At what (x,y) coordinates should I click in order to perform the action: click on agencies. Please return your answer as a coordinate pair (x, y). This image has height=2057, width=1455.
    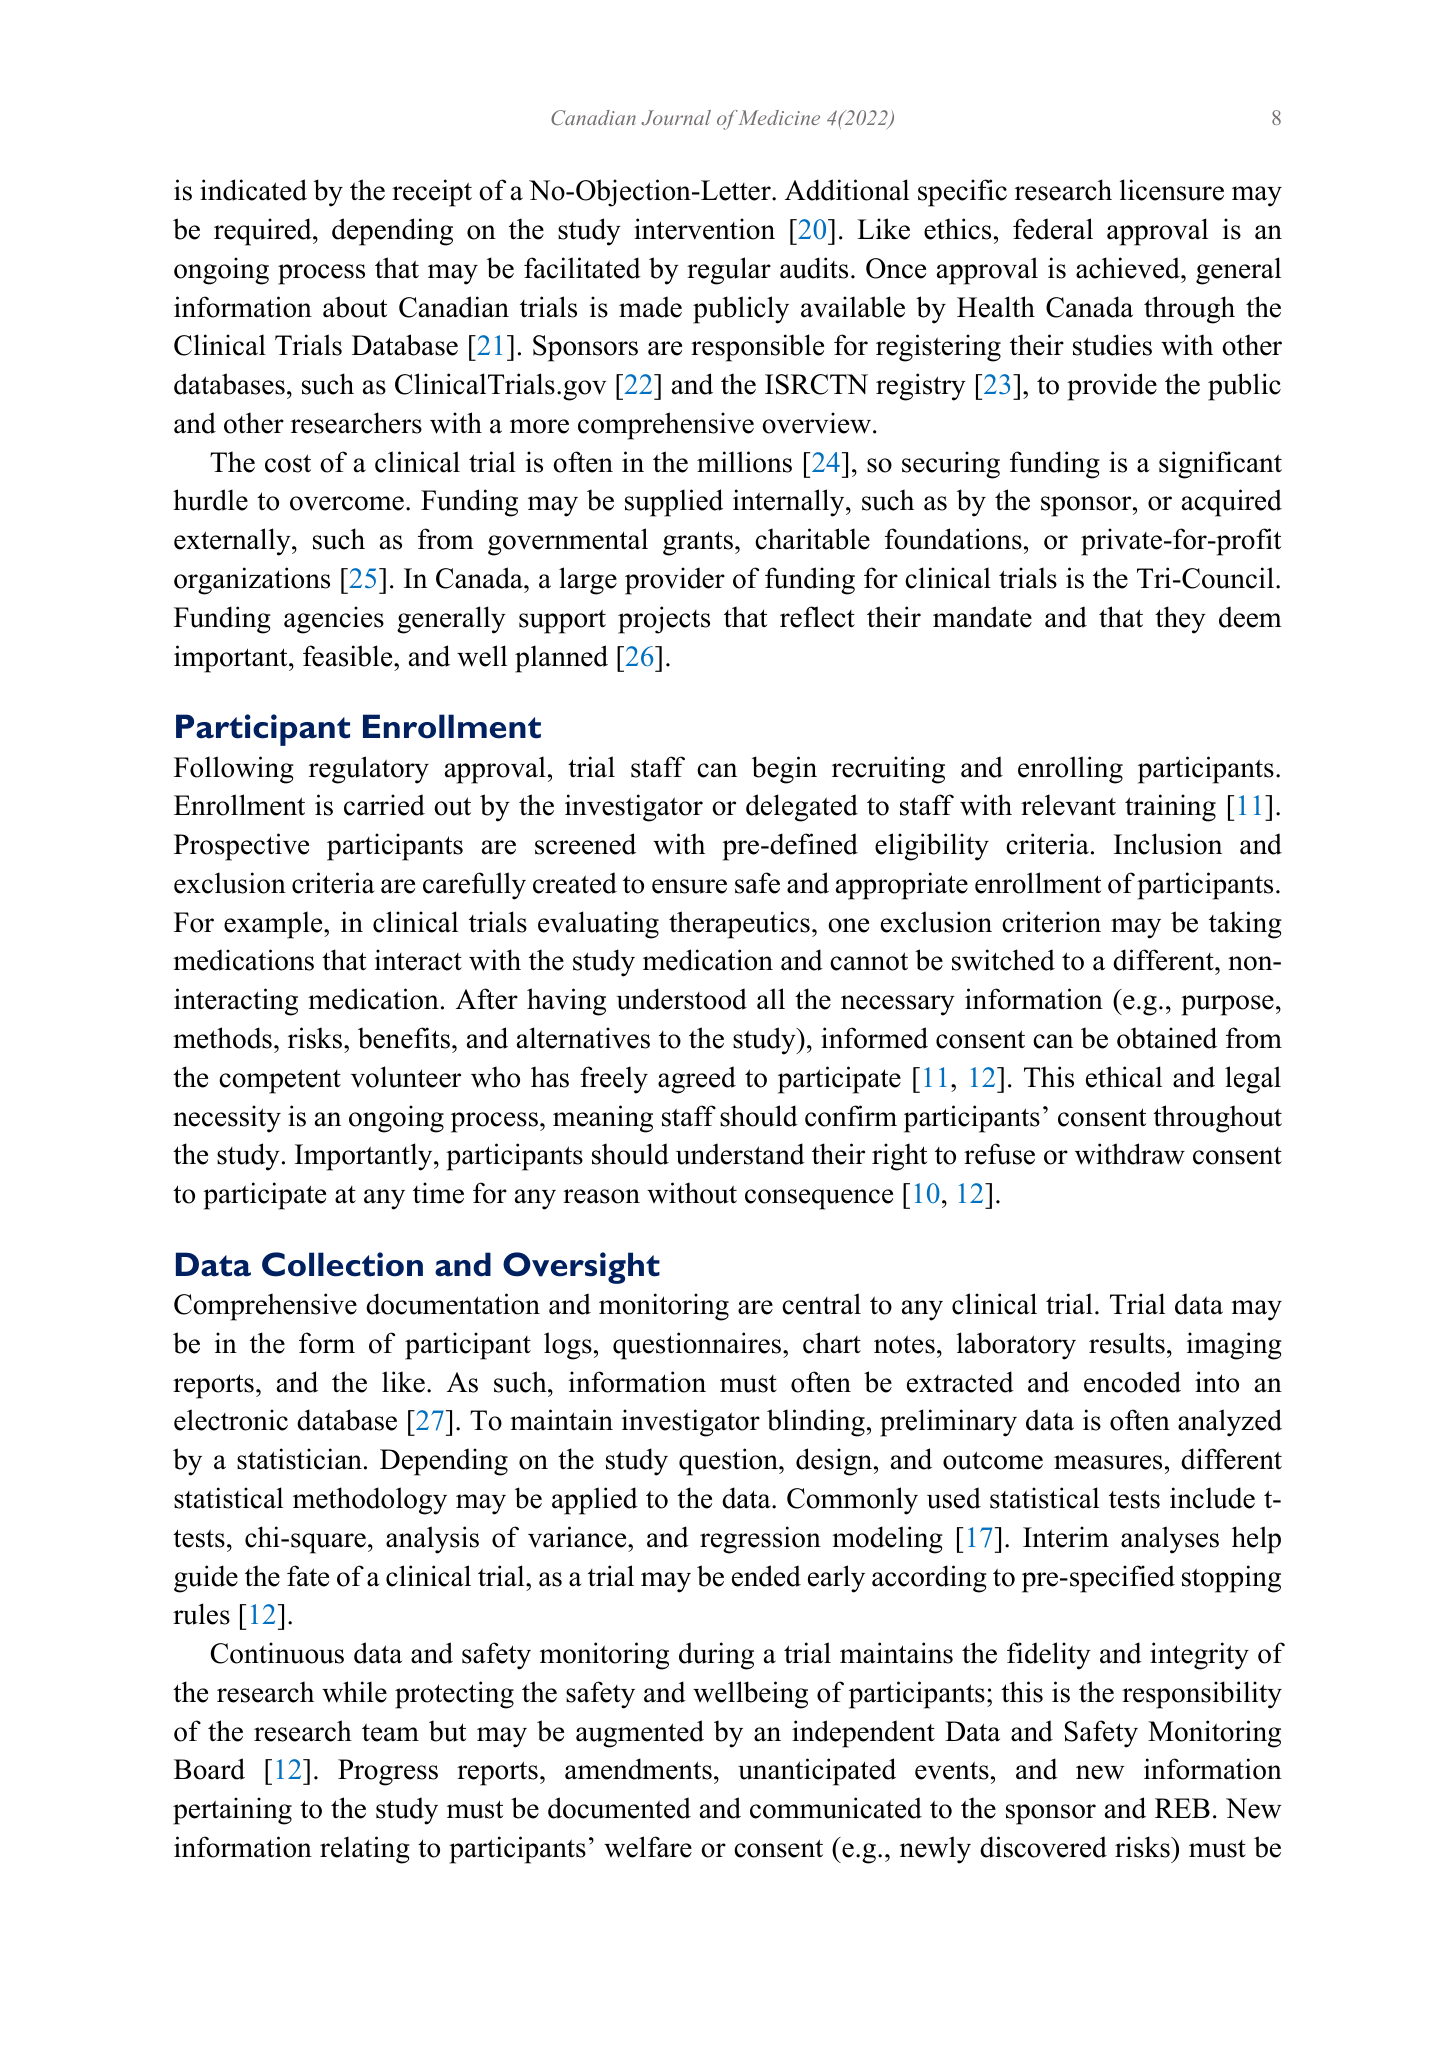
    Looking at the image, I should click on (334, 620).
